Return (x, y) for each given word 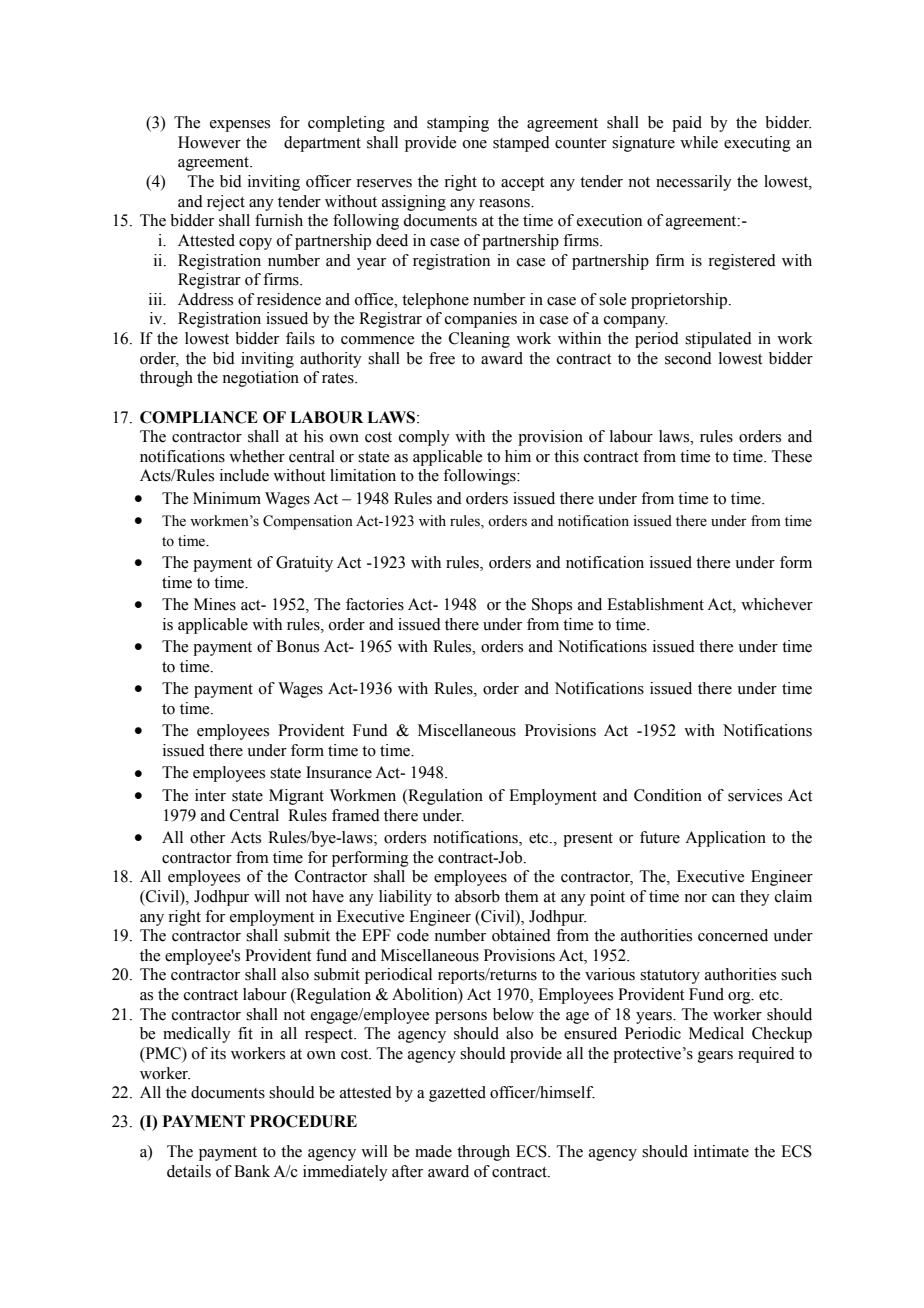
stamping (458, 124)
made (433, 1151)
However (209, 142)
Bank (252, 1171)
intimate (721, 1151)
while (699, 142)
